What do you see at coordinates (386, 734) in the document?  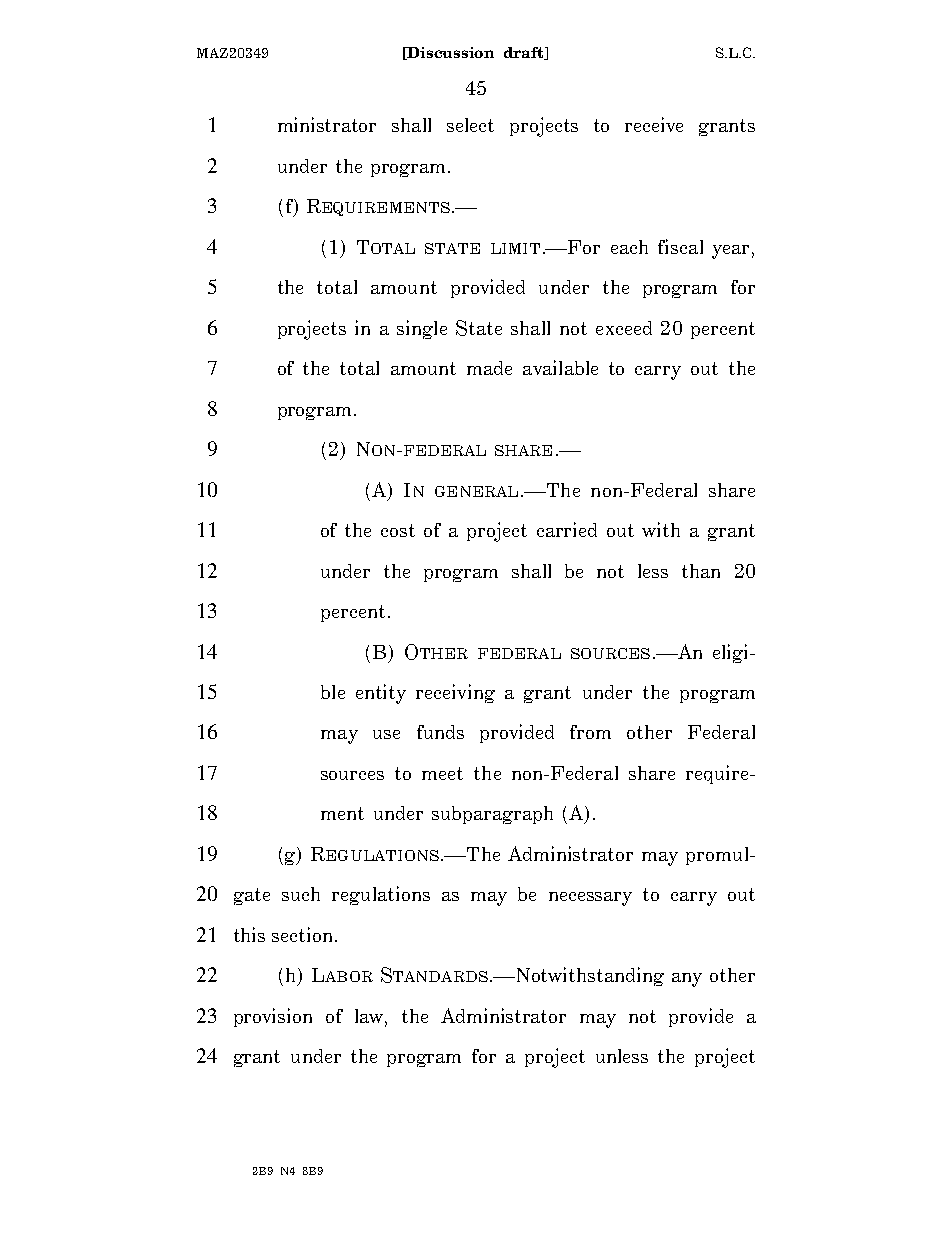 I see `use` at bounding box center [386, 734].
